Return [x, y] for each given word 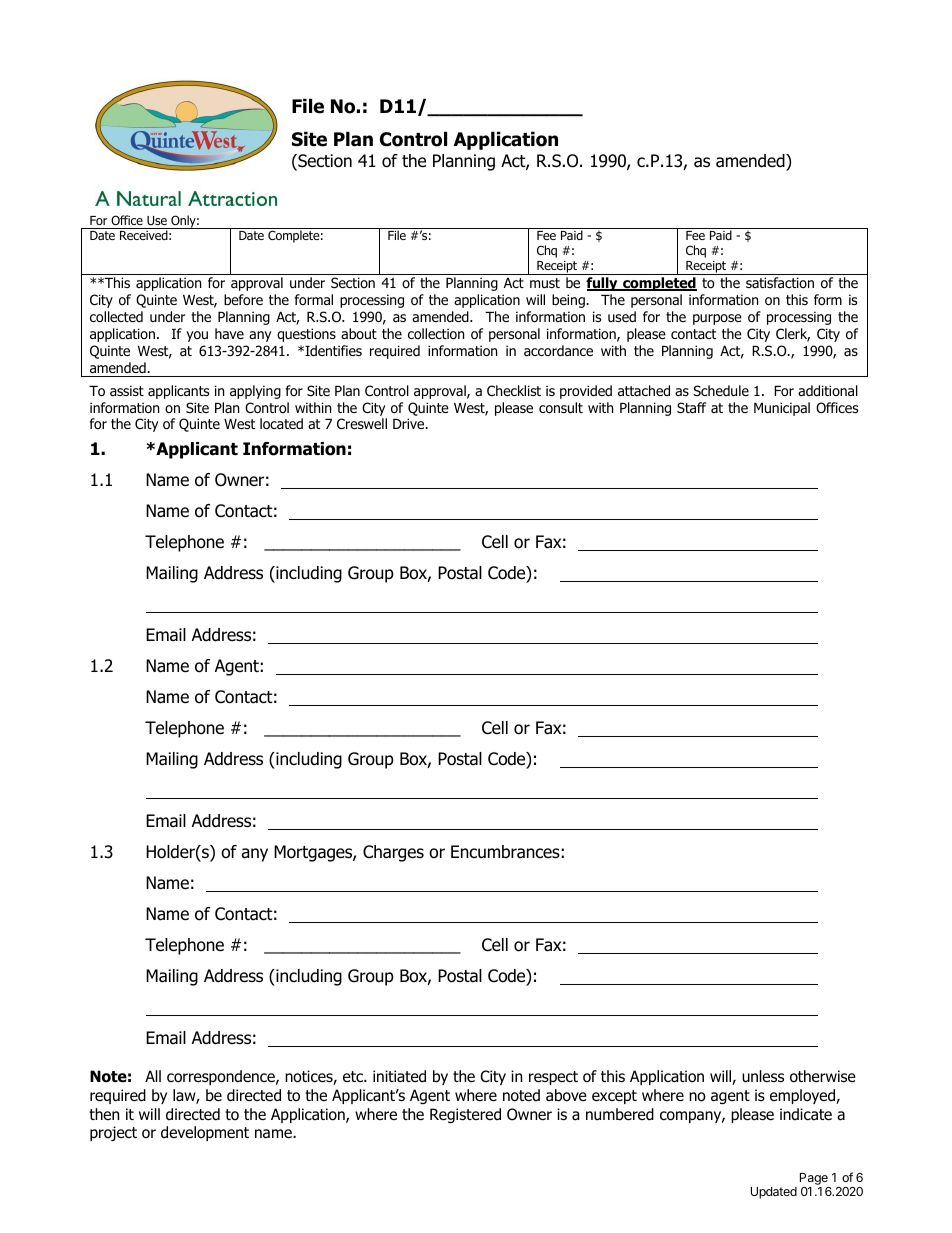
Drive [410, 423]
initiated [399, 1076]
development [205, 1133]
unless [763, 1076]
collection [436, 334]
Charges [393, 853]
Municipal [782, 409]
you [197, 336]
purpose [717, 319]
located [281, 424]
